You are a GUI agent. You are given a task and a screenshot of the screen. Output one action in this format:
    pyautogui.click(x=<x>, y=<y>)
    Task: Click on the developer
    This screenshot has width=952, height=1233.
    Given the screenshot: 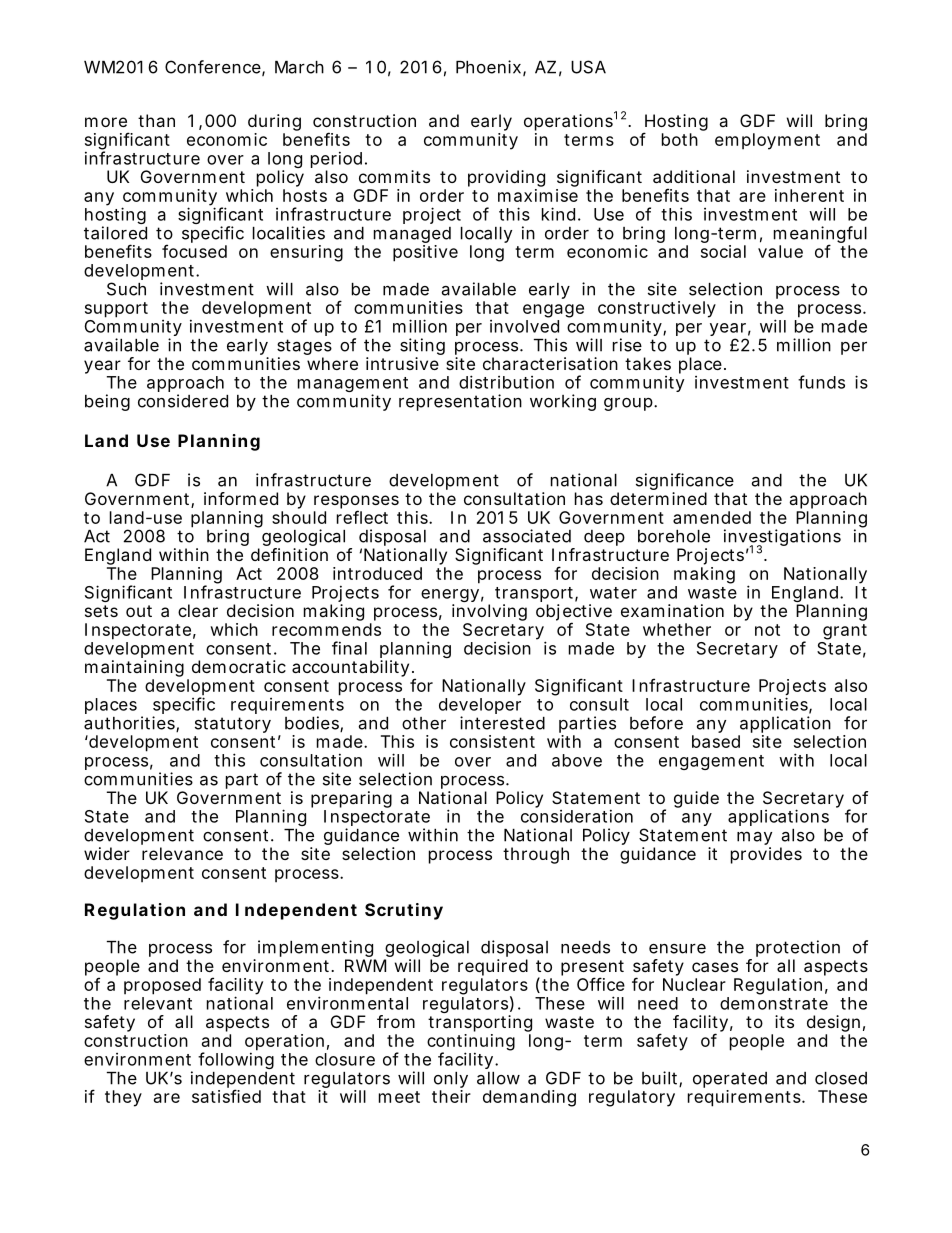 What is the action you would take?
    pyautogui.click(x=480, y=707)
